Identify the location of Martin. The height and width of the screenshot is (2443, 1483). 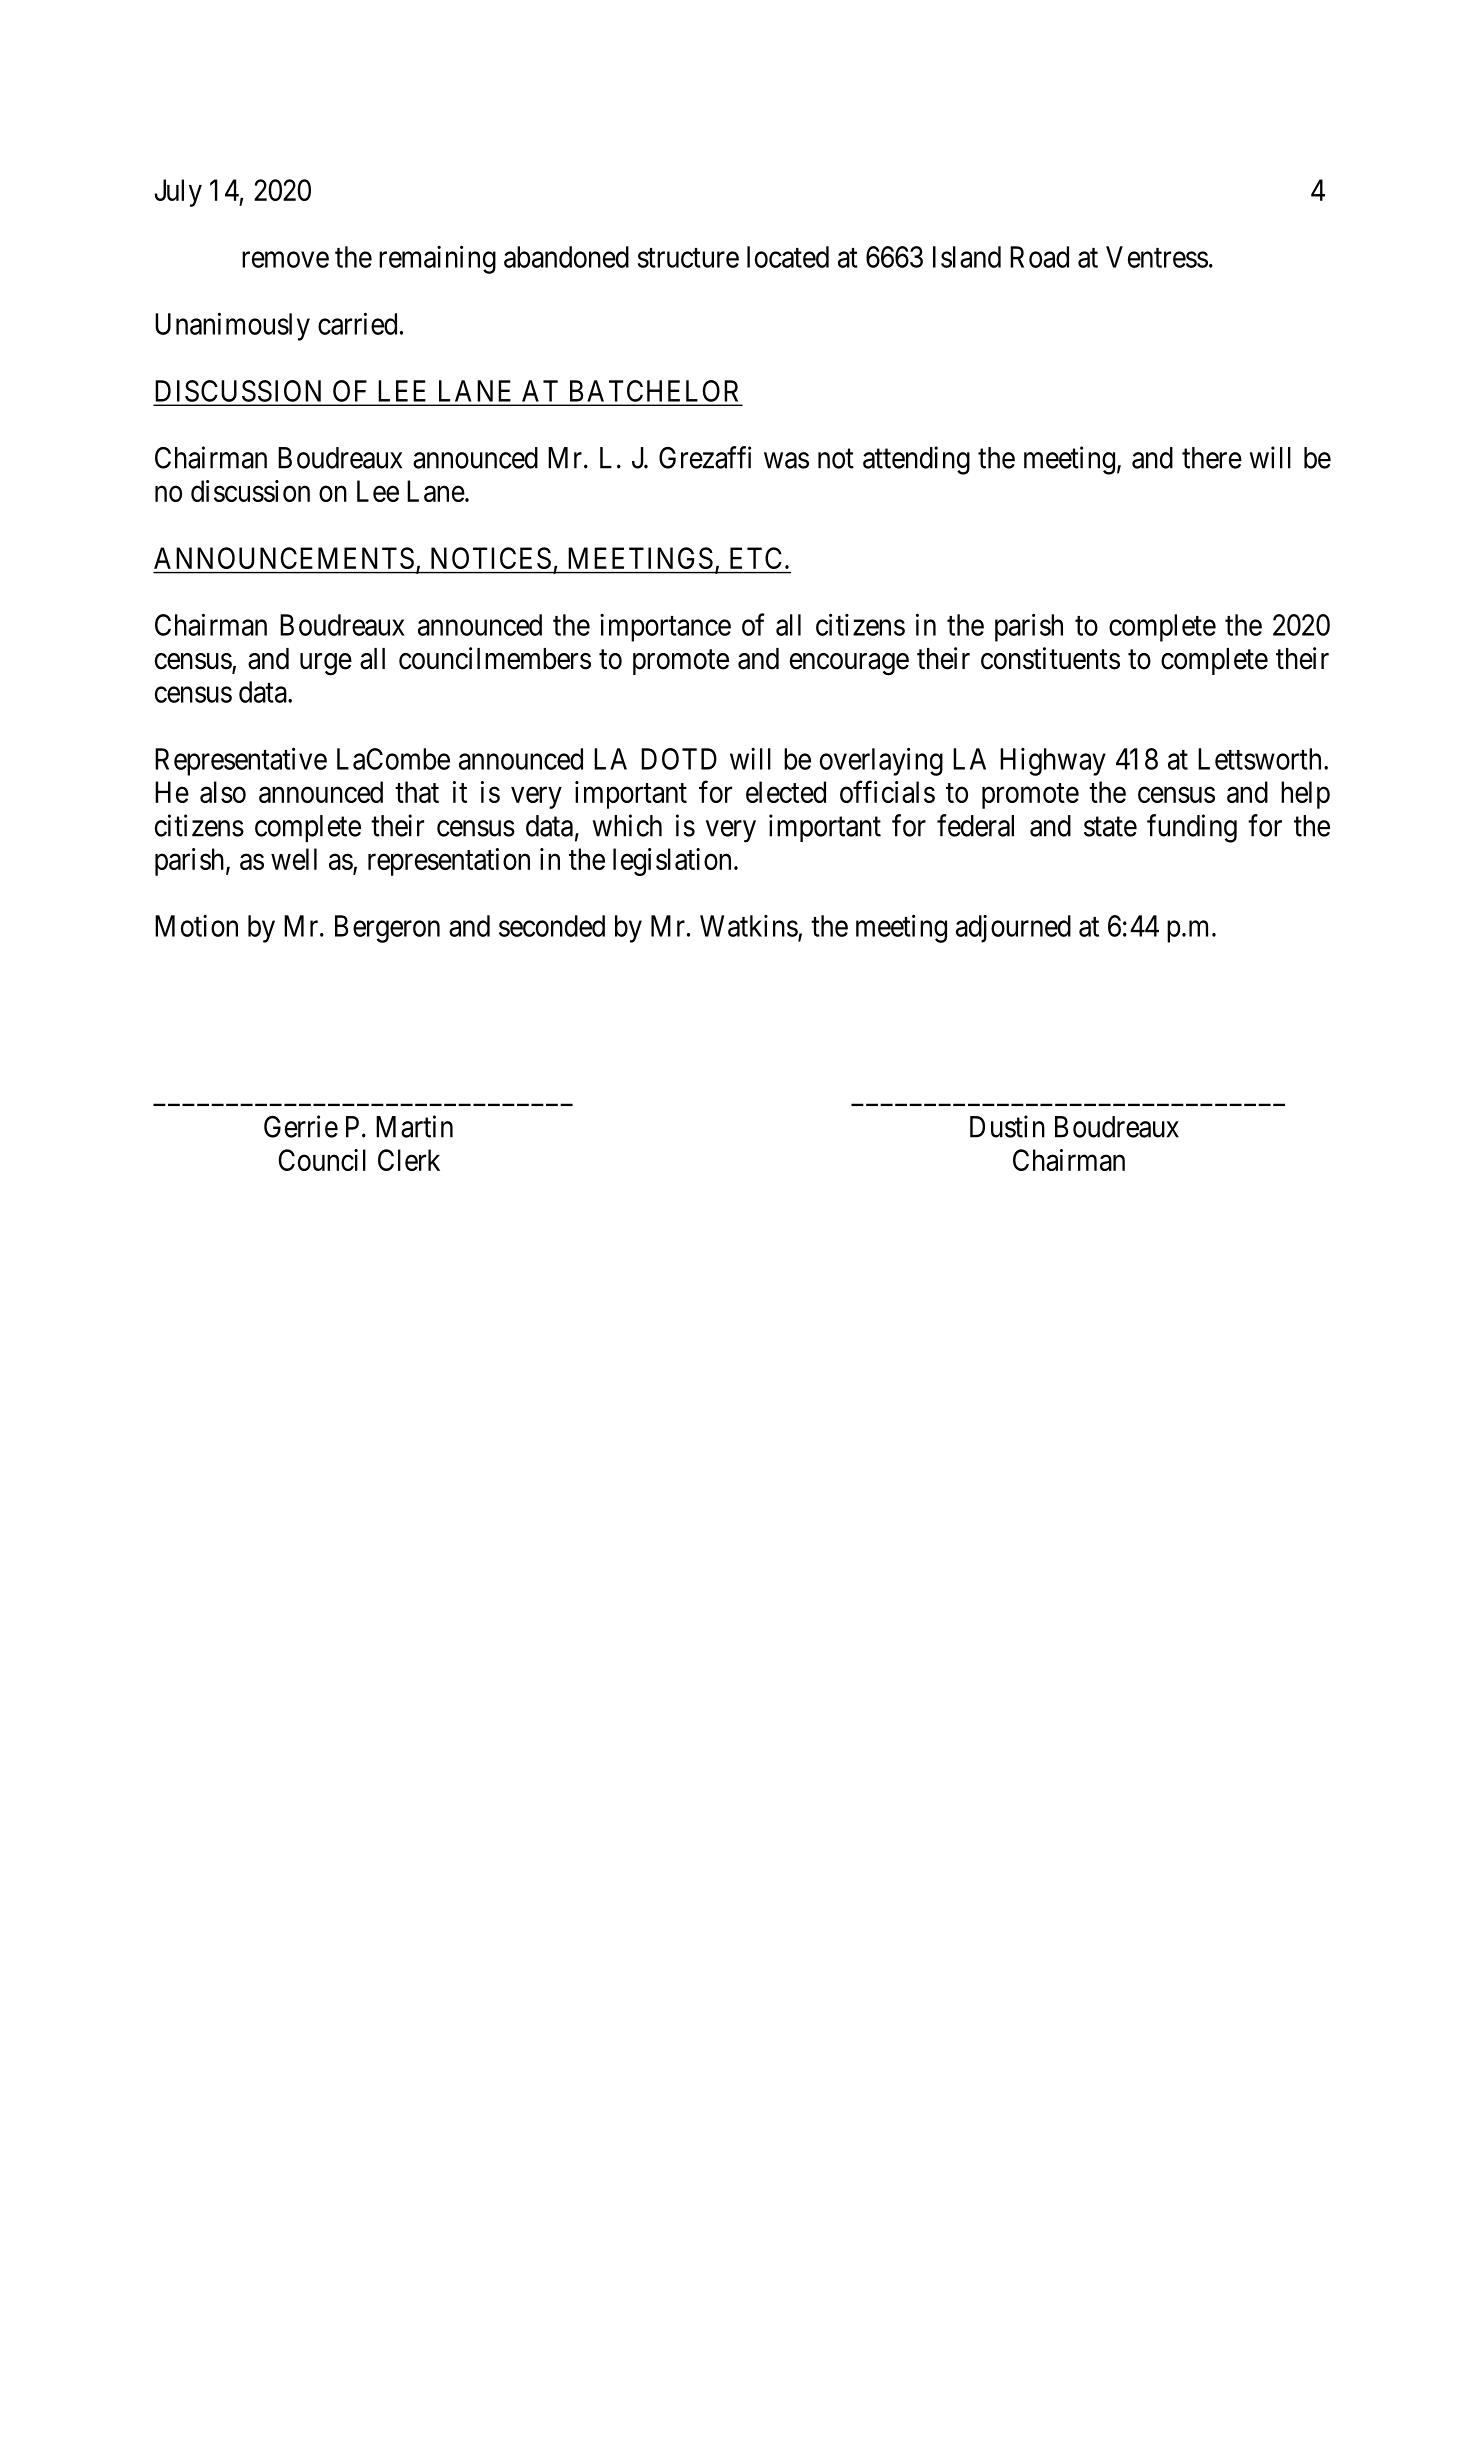
(414, 1126).
